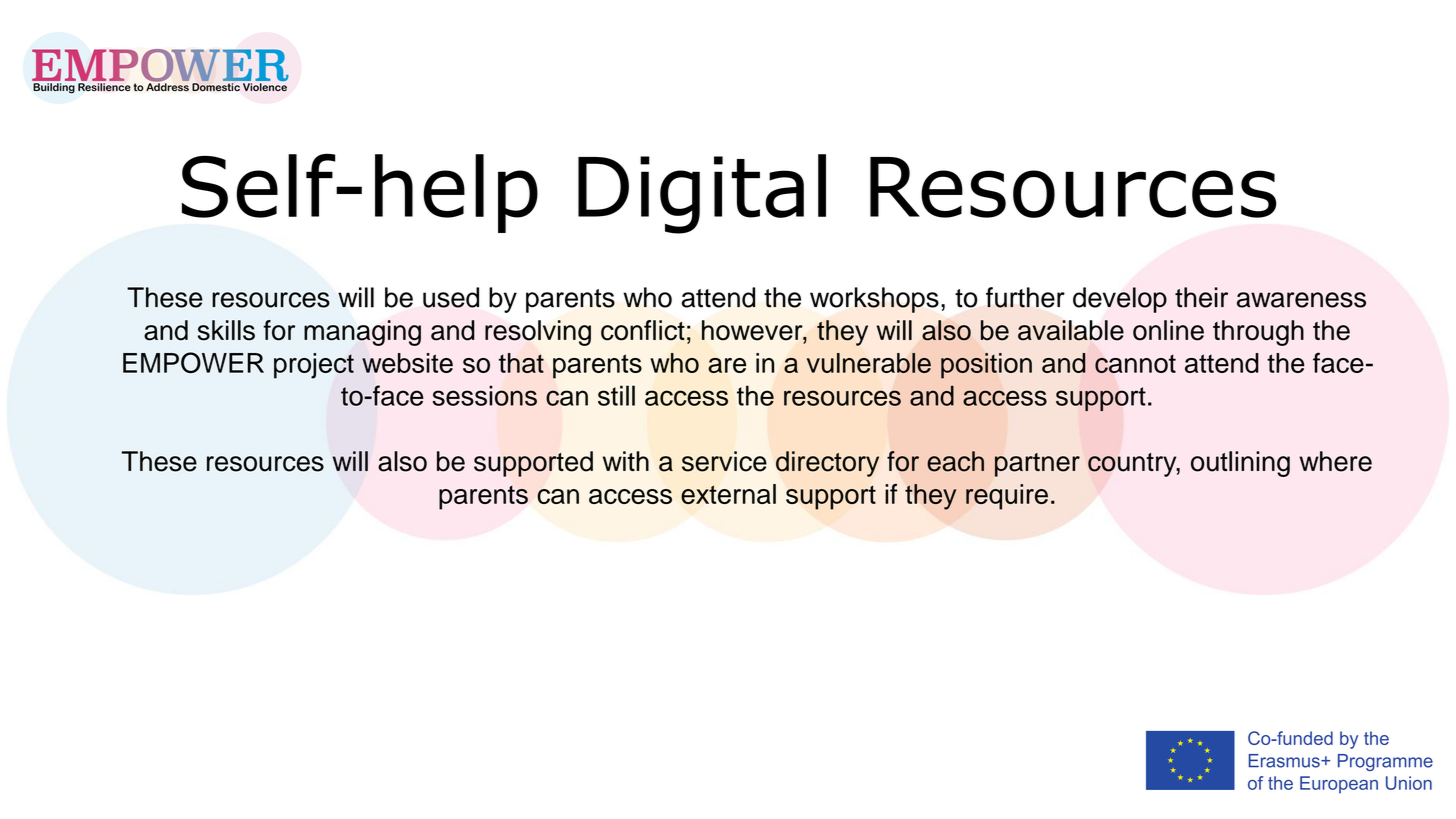 The image size is (1456, 819). I want to click on project, so click(314, 366).
